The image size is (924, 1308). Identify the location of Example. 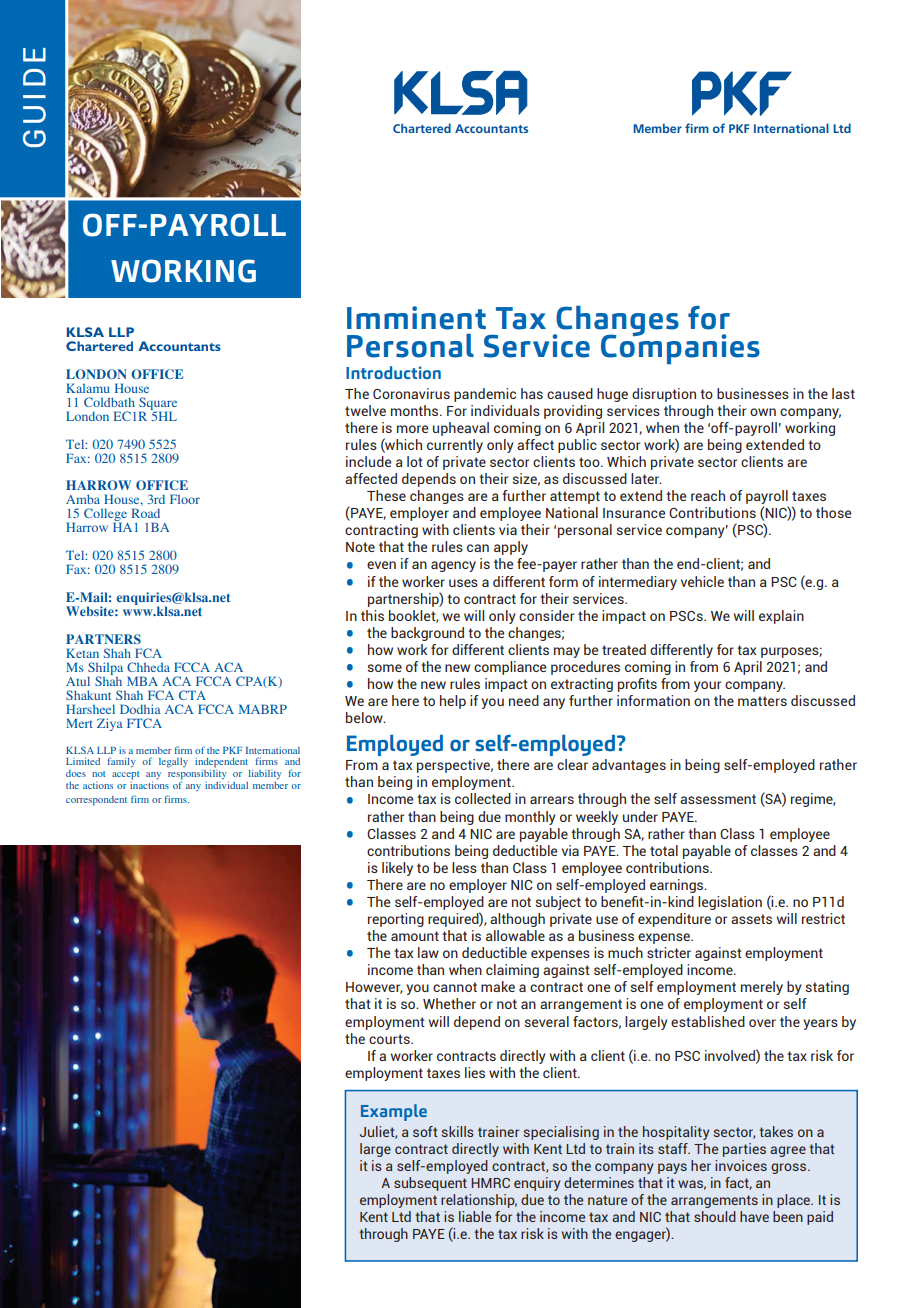
(394, 1112).
